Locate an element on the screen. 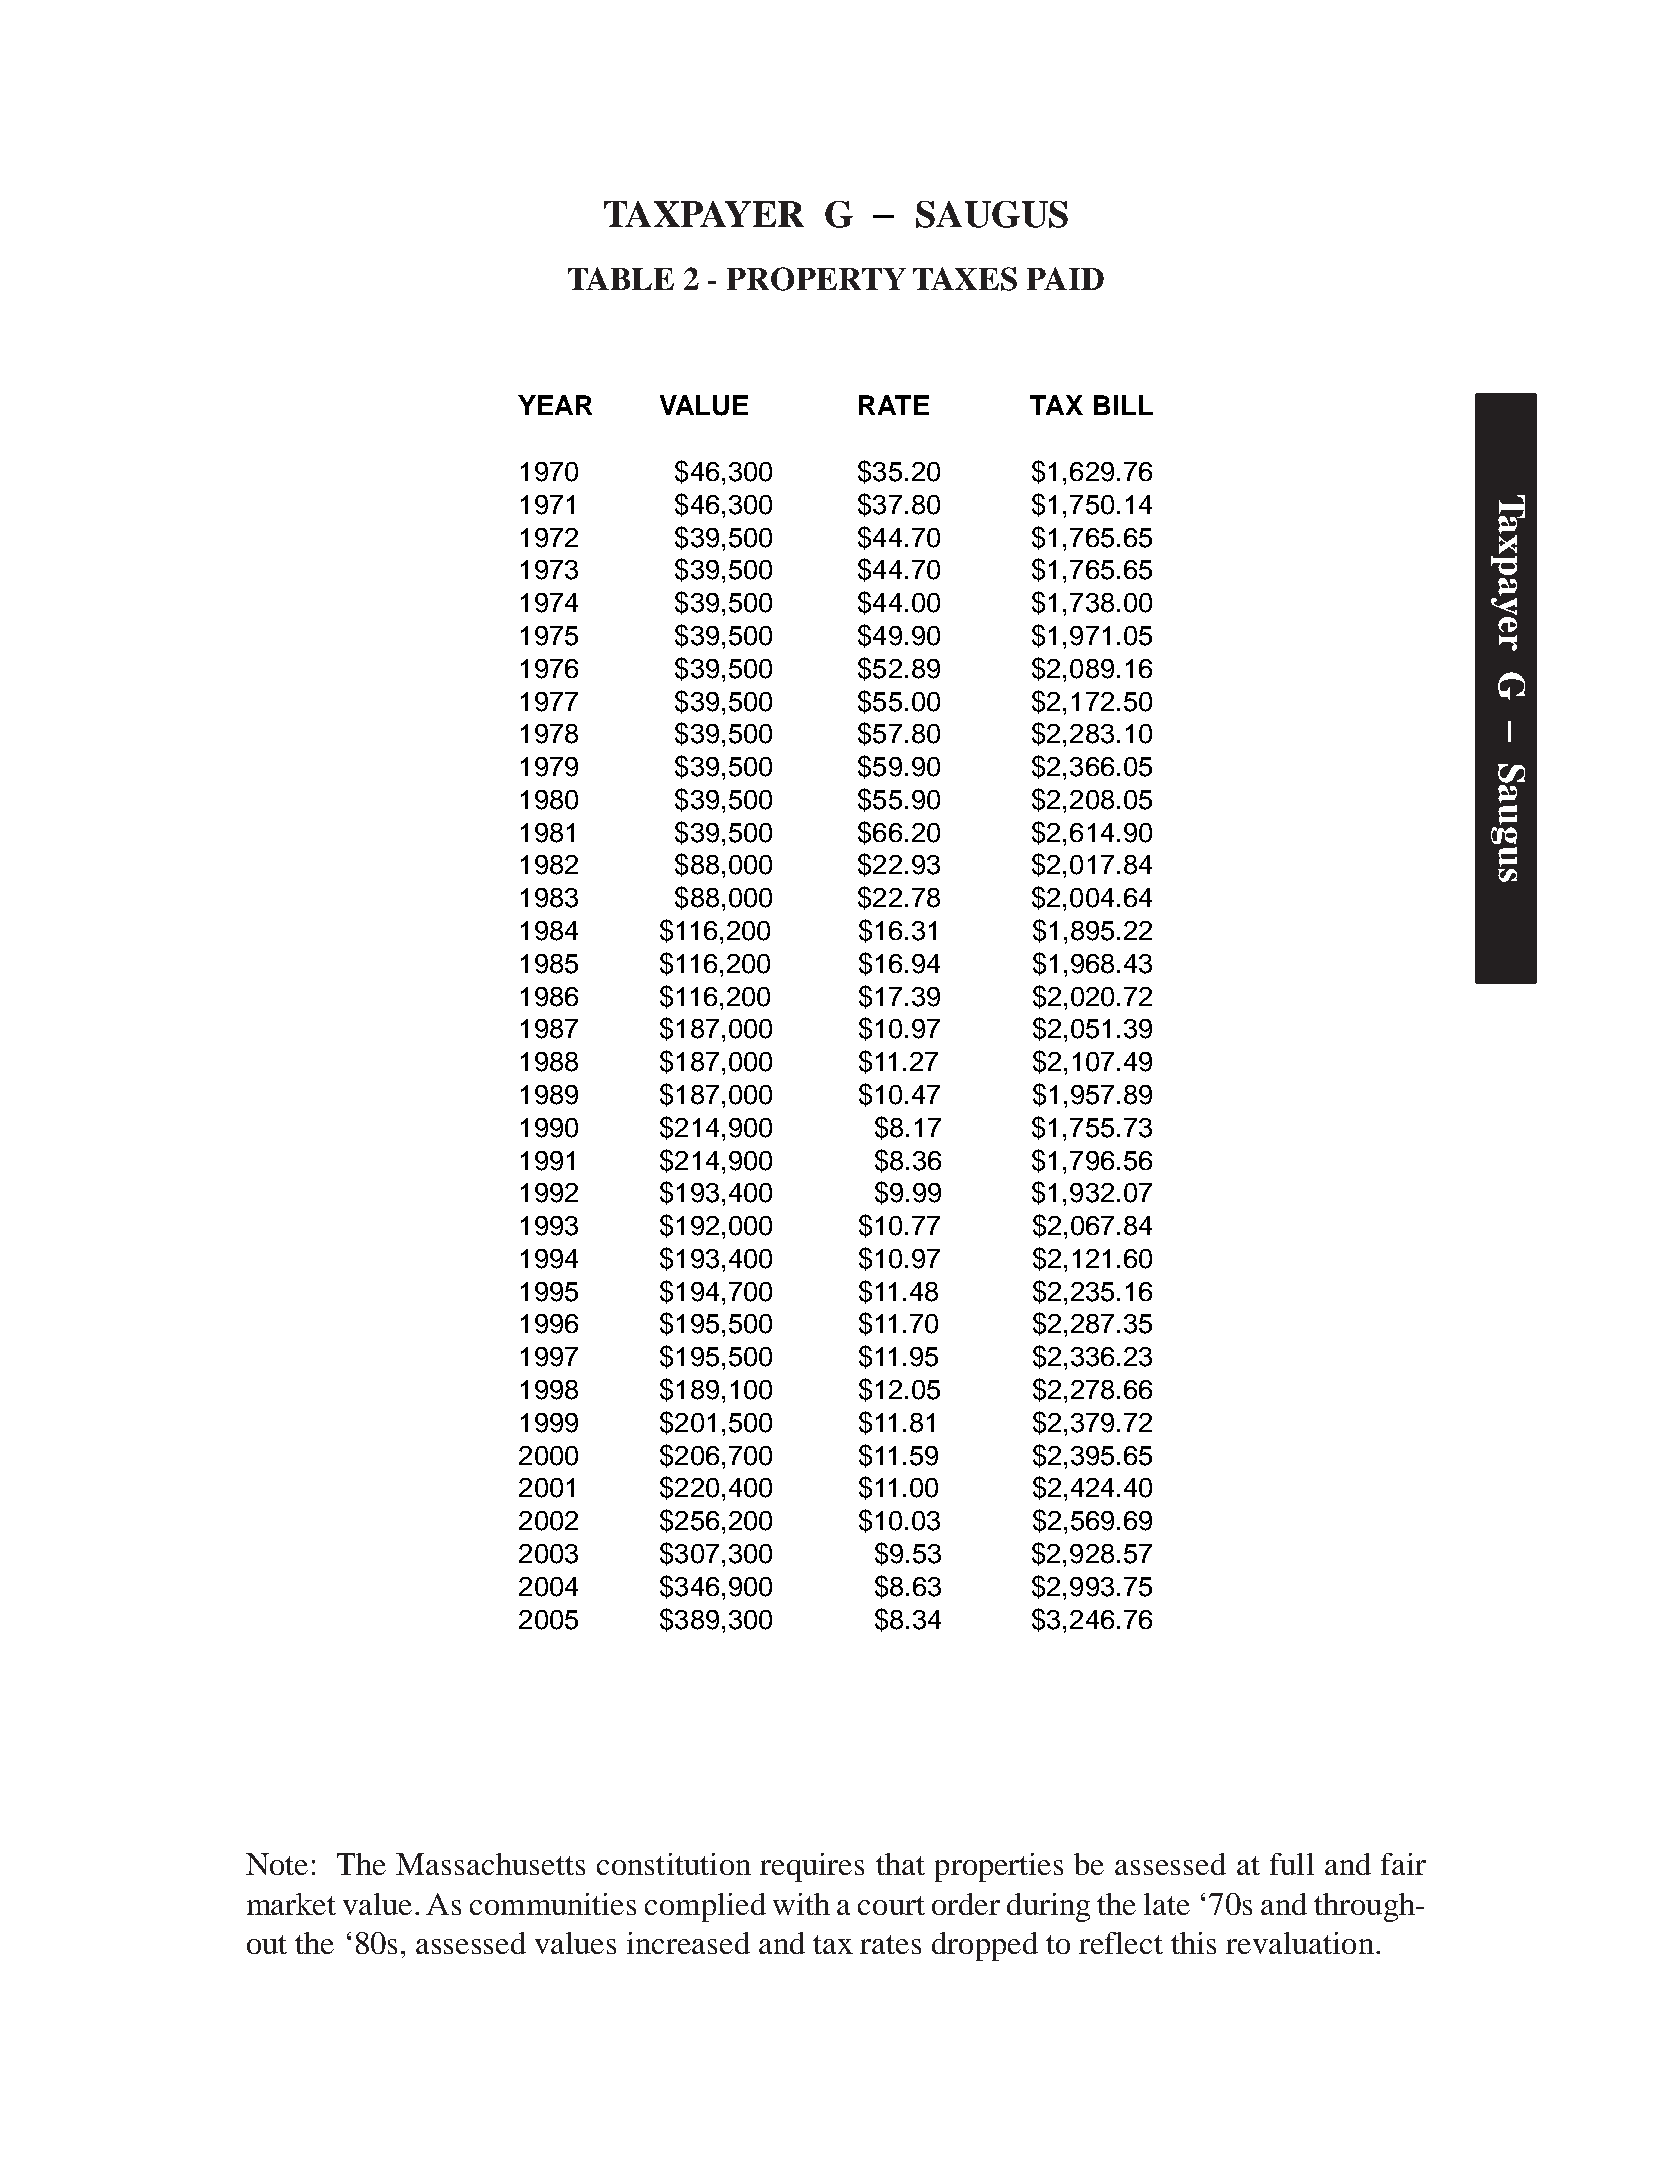 The height and width of the screenshot is (2164, 1672). full is located at coordinates (1292, 1864).
